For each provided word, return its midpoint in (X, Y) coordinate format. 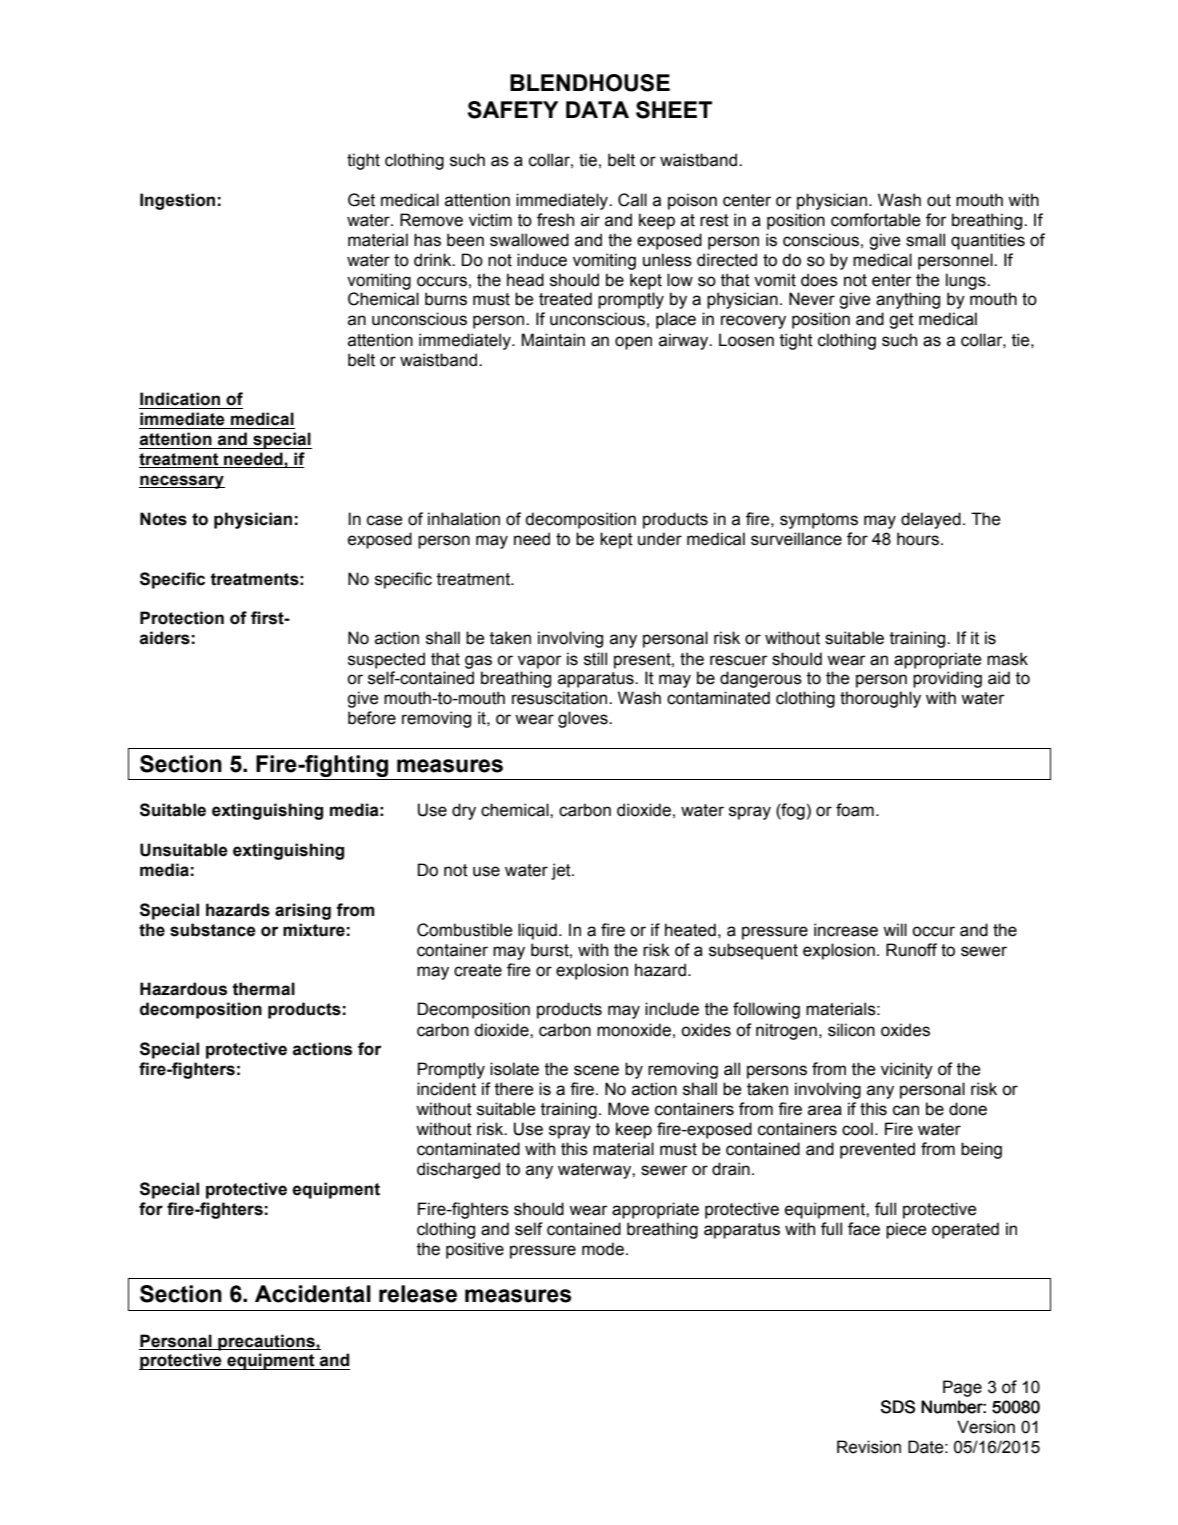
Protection (182, 618)
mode (603, 1249)
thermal (263, 989)
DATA (597, 109)
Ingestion (177, 201)
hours (918, 539)
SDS (898, 1407)
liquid (537, 931)
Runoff (911, 950)
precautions (266, 1342)
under (660, 539)
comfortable (876, 220)
